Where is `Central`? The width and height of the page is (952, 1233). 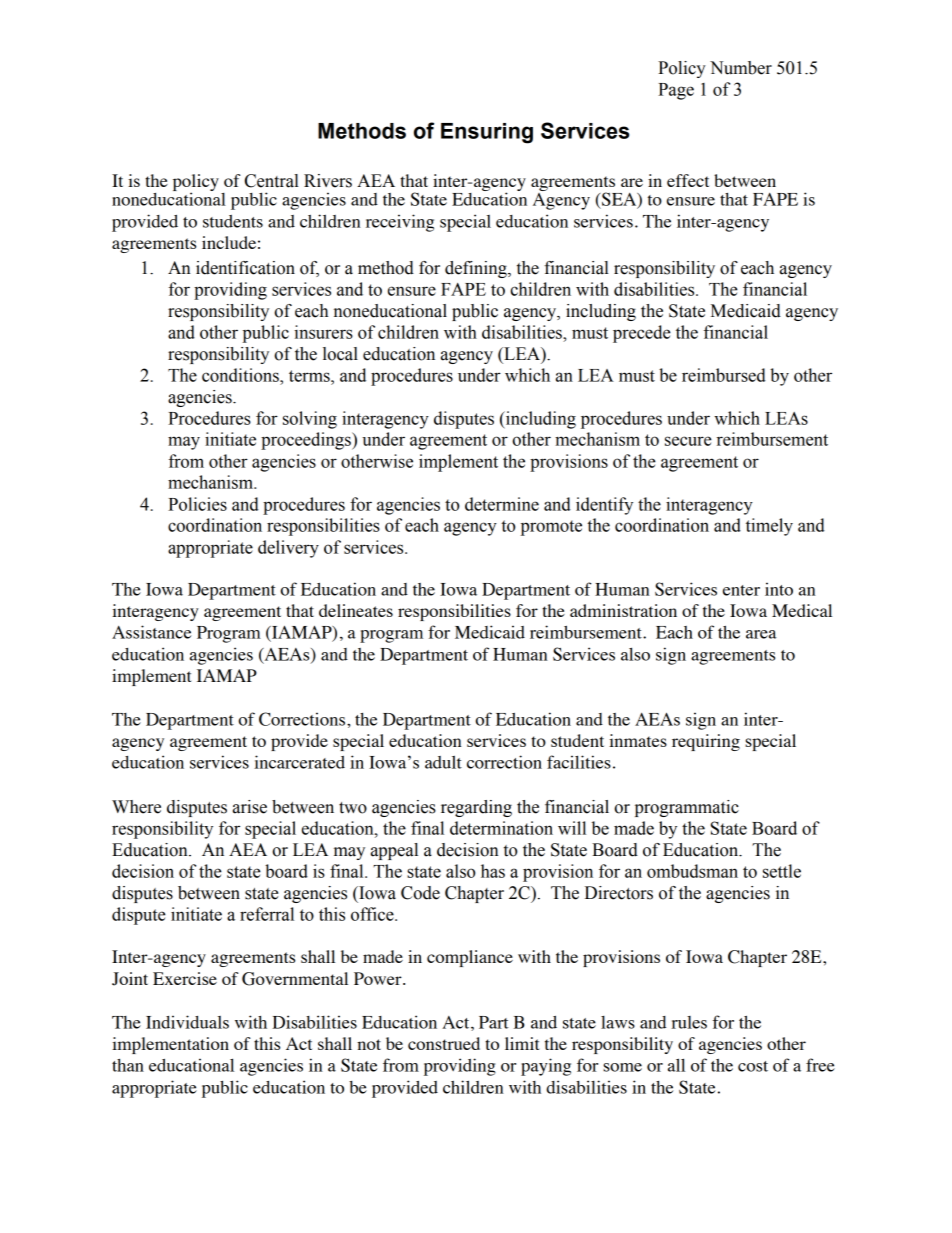
Central is located at coordinates (272, 181).
